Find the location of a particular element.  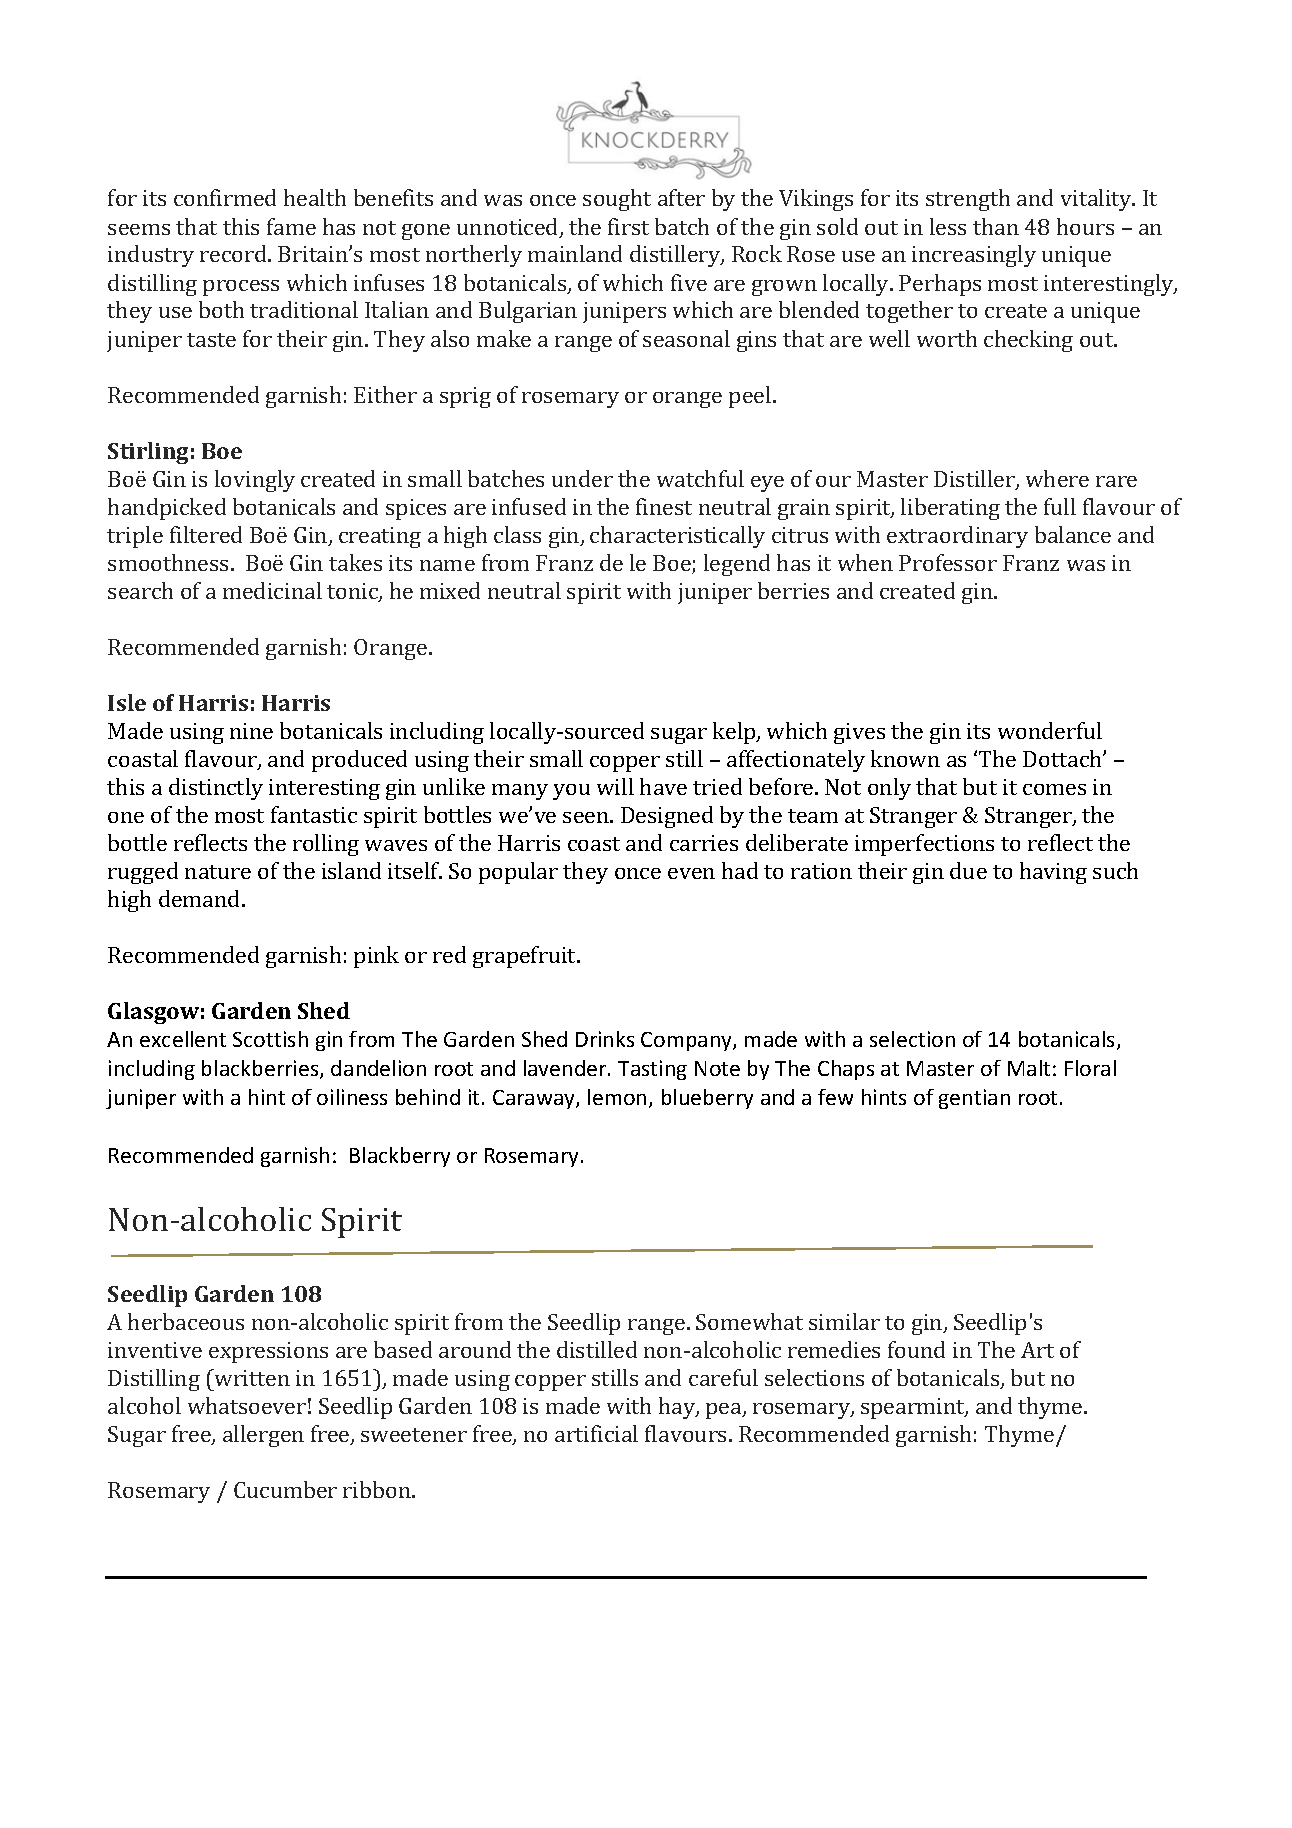

legend is located at coordinates (737, 565).
